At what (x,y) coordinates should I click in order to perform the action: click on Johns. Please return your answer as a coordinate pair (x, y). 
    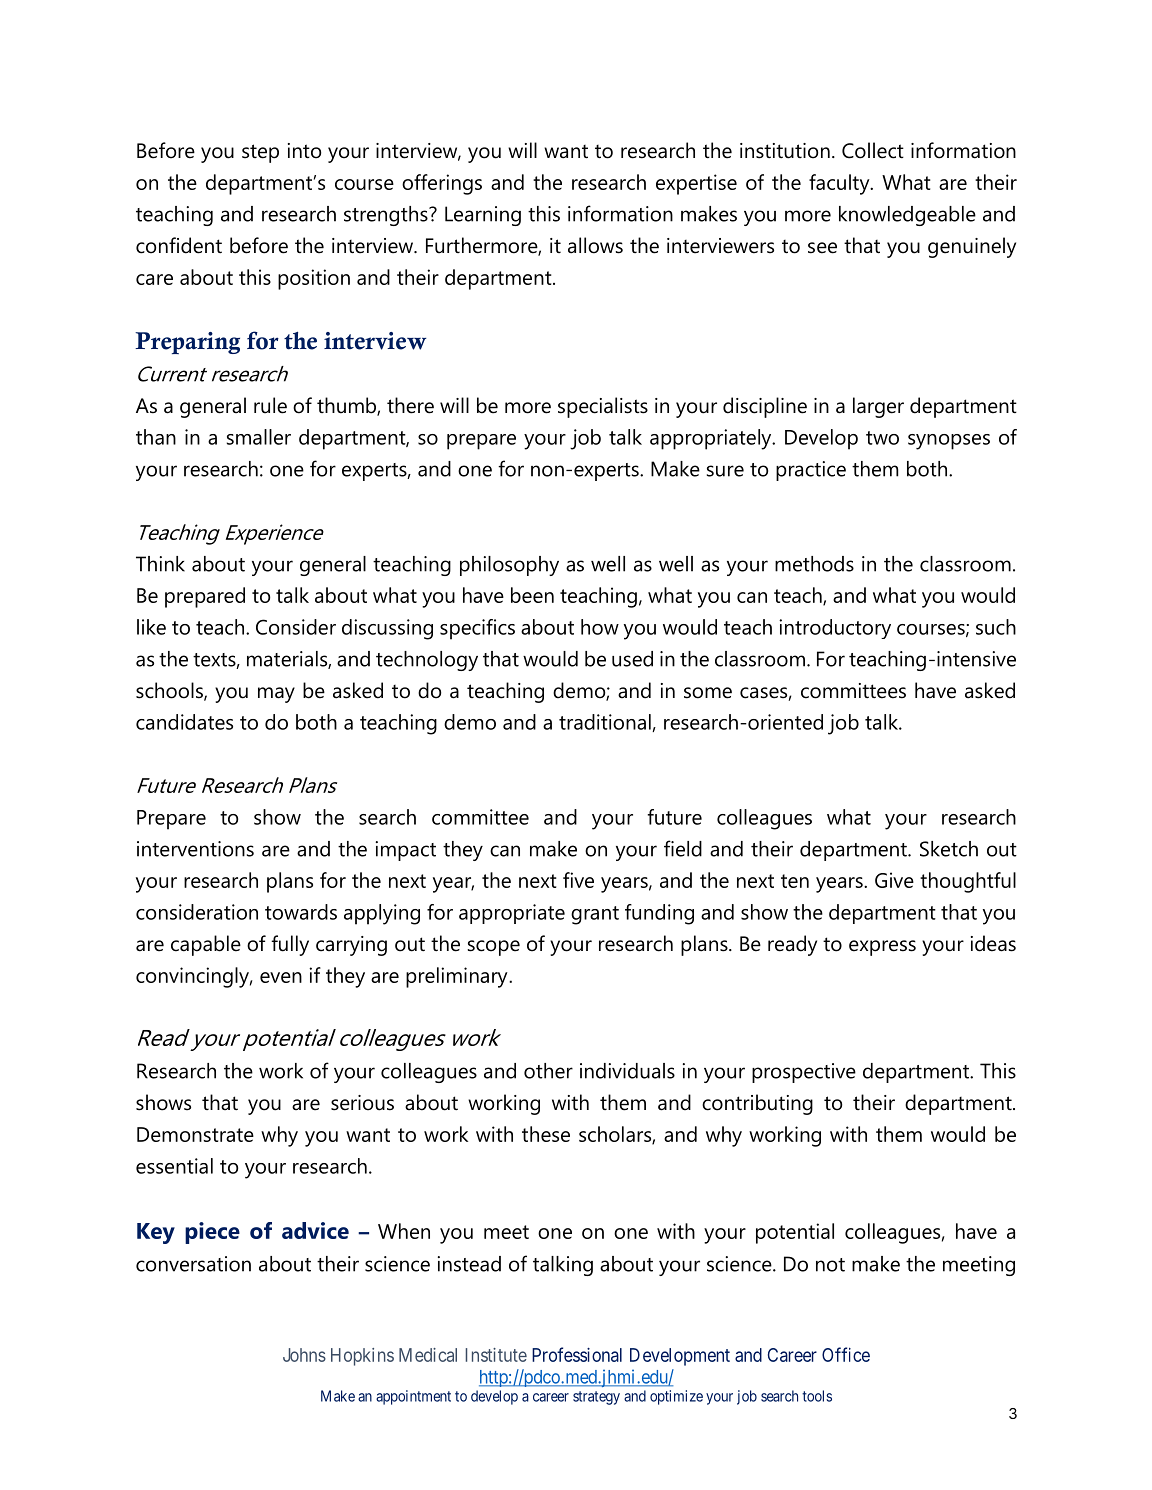
    Looking at the image, I should click on (304, 1355).
